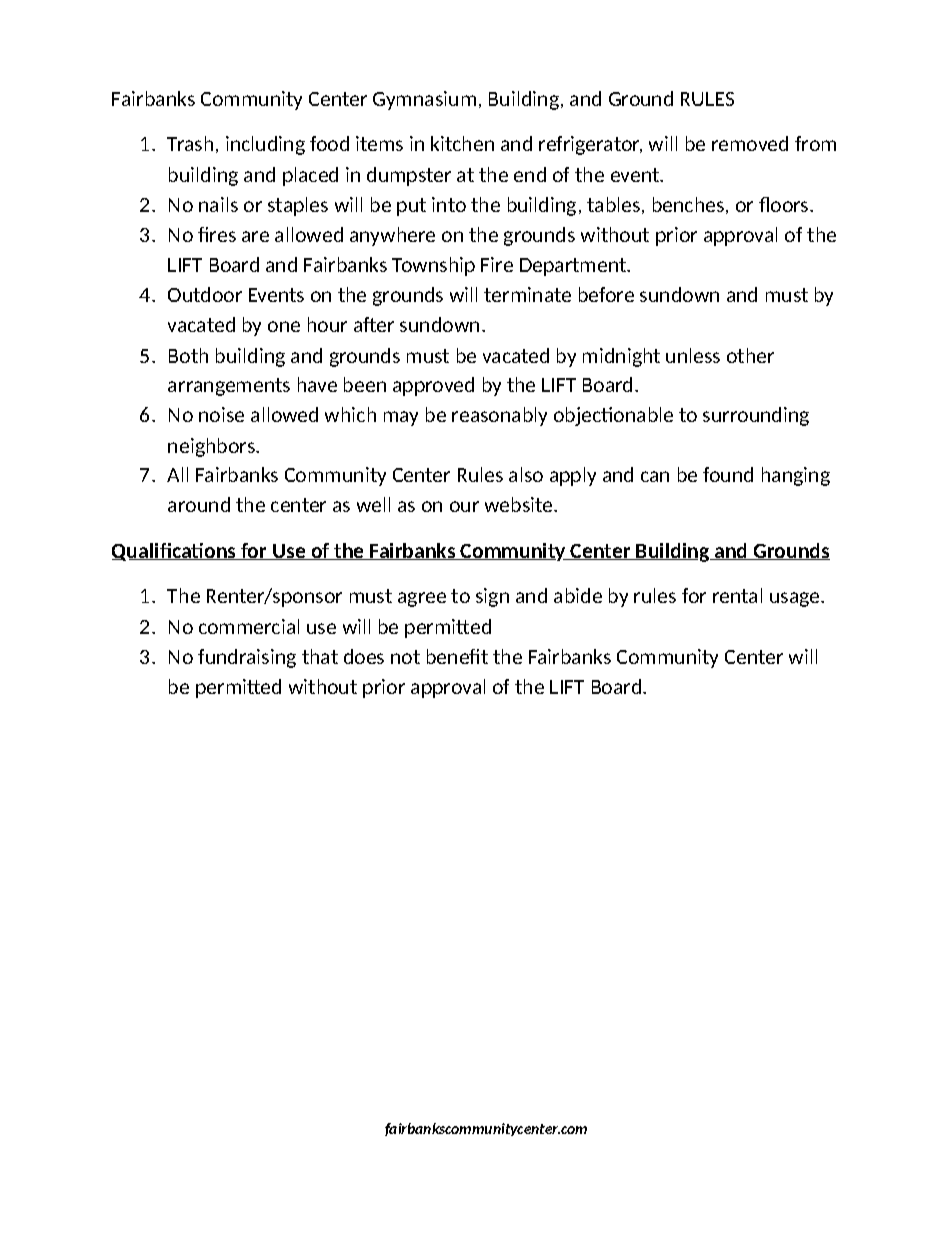  What do you see at coordinates (750, 355) in the screenshot?
I see `other` at bounding box center [750, 355].
